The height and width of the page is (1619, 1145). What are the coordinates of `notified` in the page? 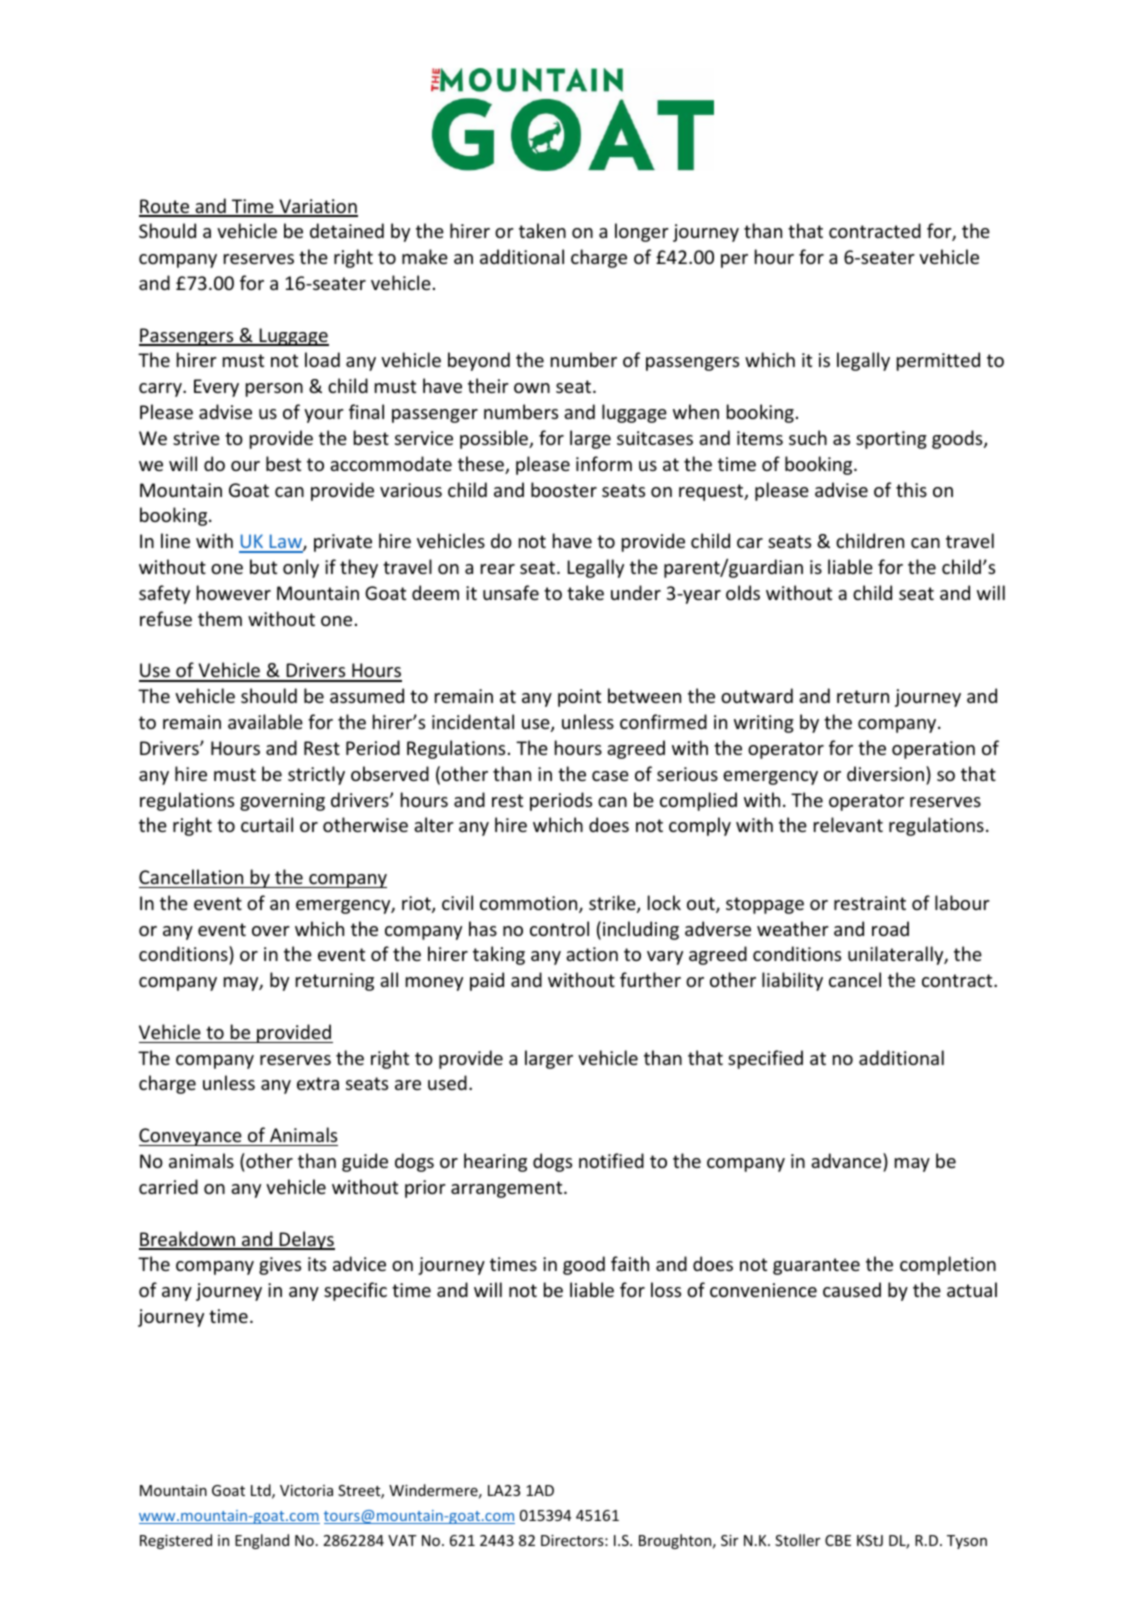 It's located at (611, 1160).
